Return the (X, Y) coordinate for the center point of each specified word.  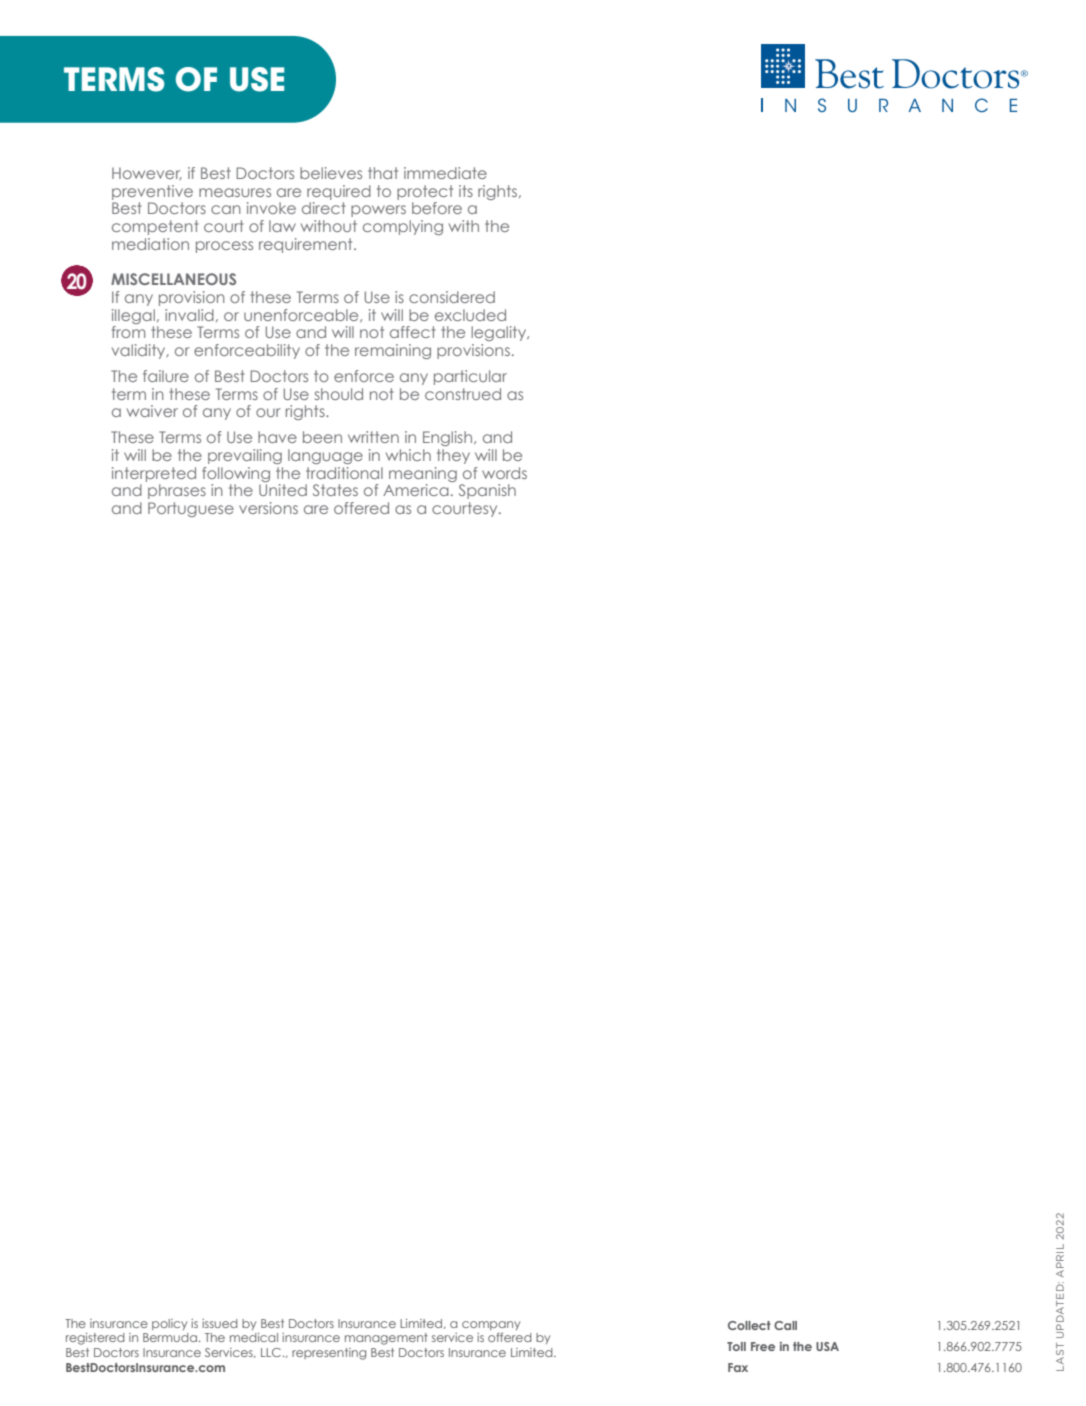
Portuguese (191, 509)
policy (169, 1324)
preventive (152, 192)
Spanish (487, 491)
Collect (749, 1325)
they (453, 456)
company (491, 1325)
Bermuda (170, 1337)
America (416, 490)
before (437, 208)
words (504, 473)
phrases (177, 491)
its (466, 191)
